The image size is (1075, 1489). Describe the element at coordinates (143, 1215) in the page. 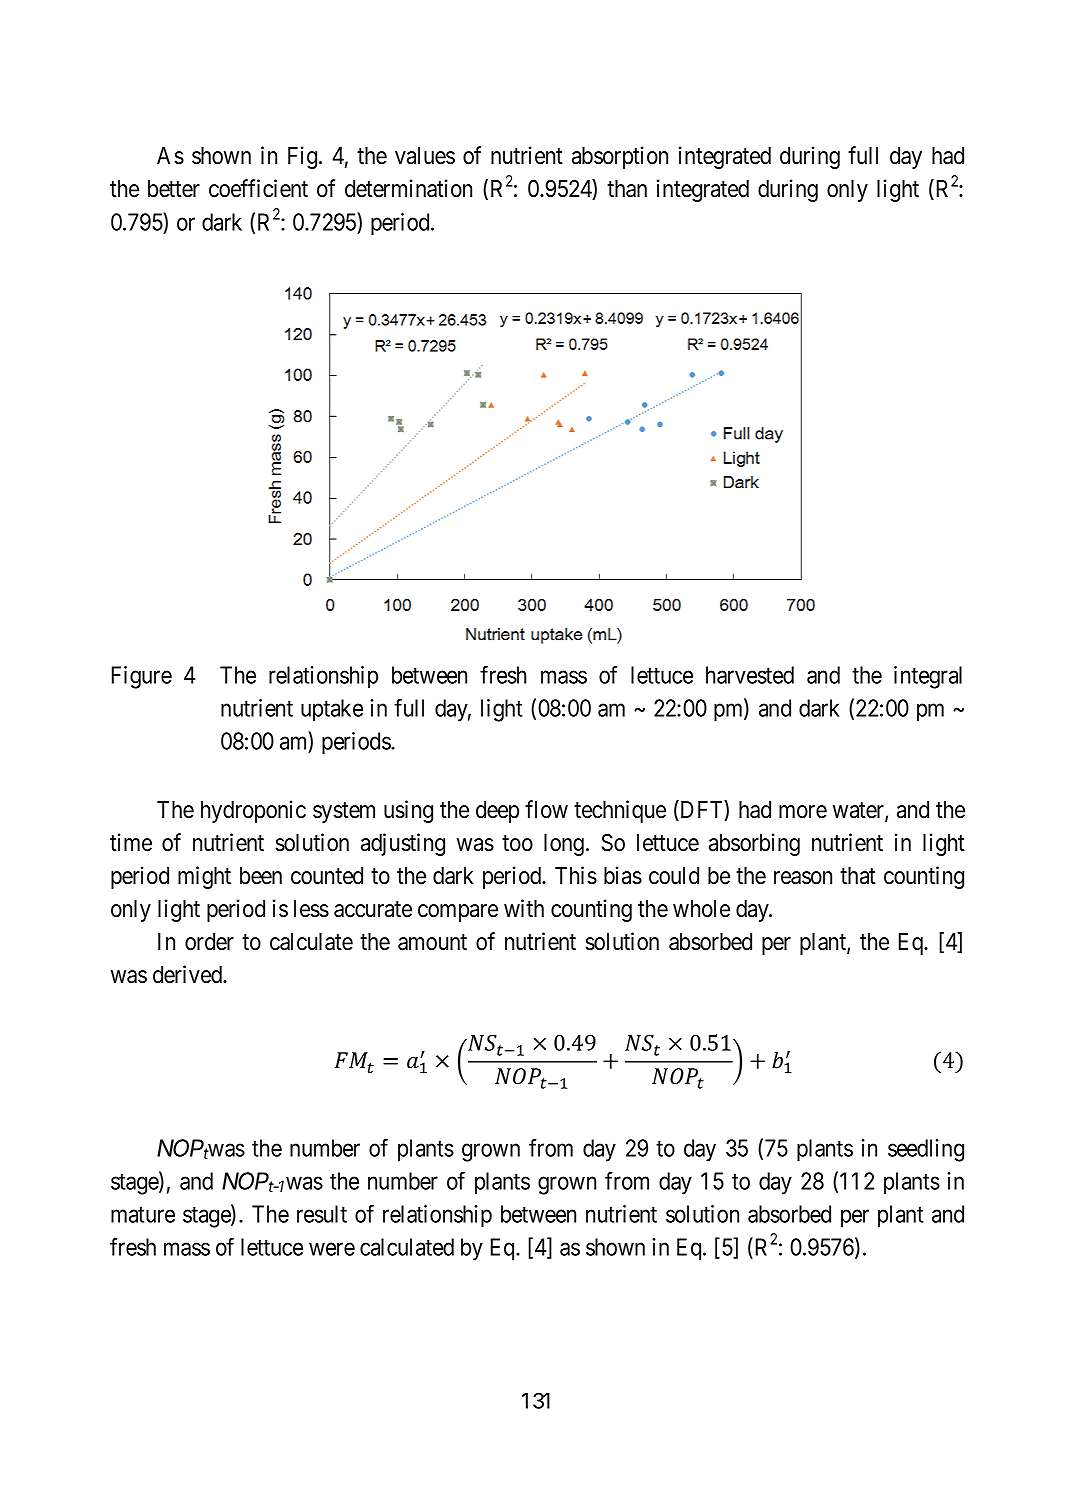

I see `mature` at that location.
